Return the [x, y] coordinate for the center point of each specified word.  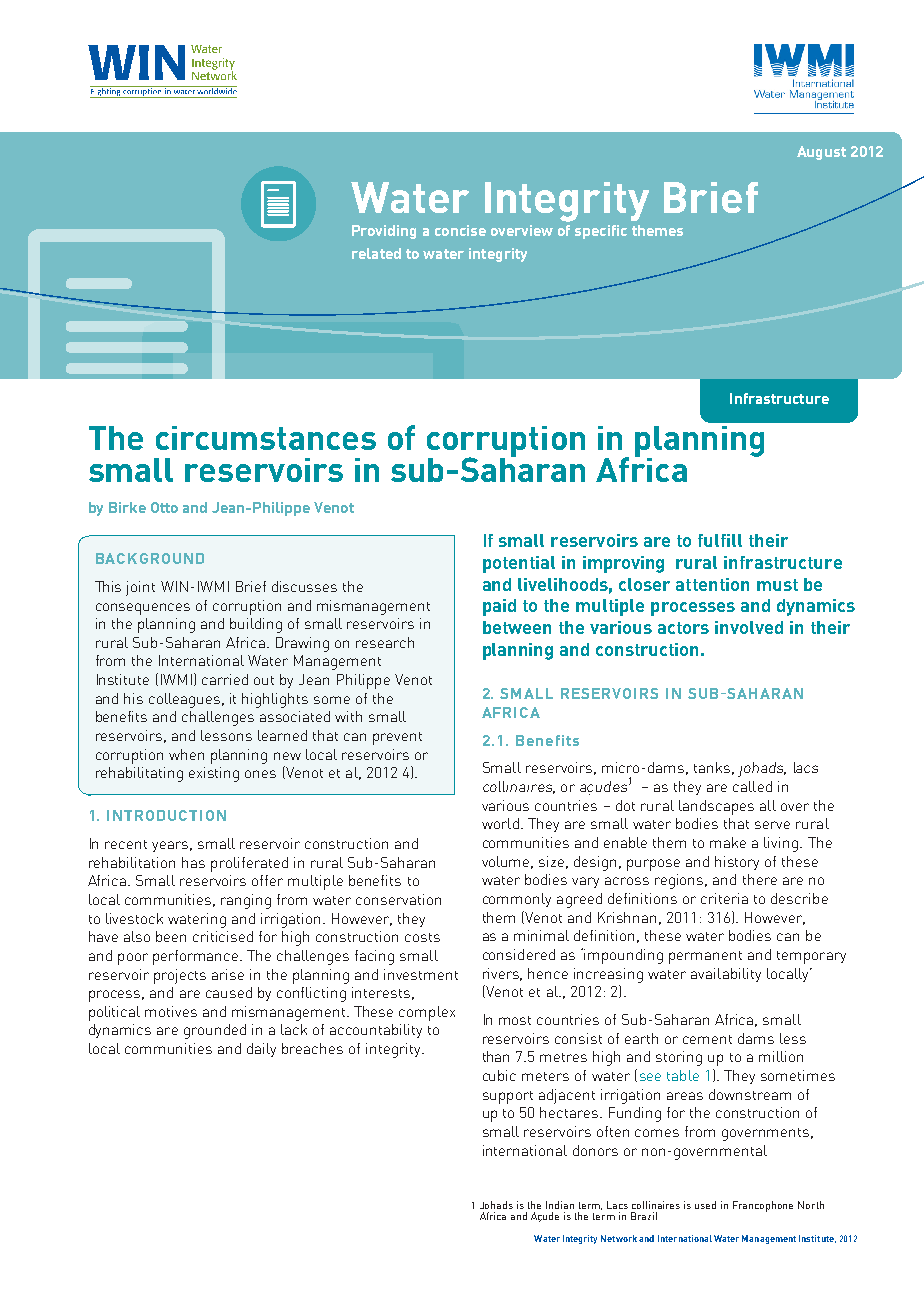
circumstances [266, 438]
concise [460, 230]
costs [422, 937]
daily [261, 1050]
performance [197, 957]
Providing [384, 232]
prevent [397, 738]
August [821, 153]
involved [749, 627]
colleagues [186, 700]
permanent [705, 957]
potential [519, 564]
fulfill [720, 540]
